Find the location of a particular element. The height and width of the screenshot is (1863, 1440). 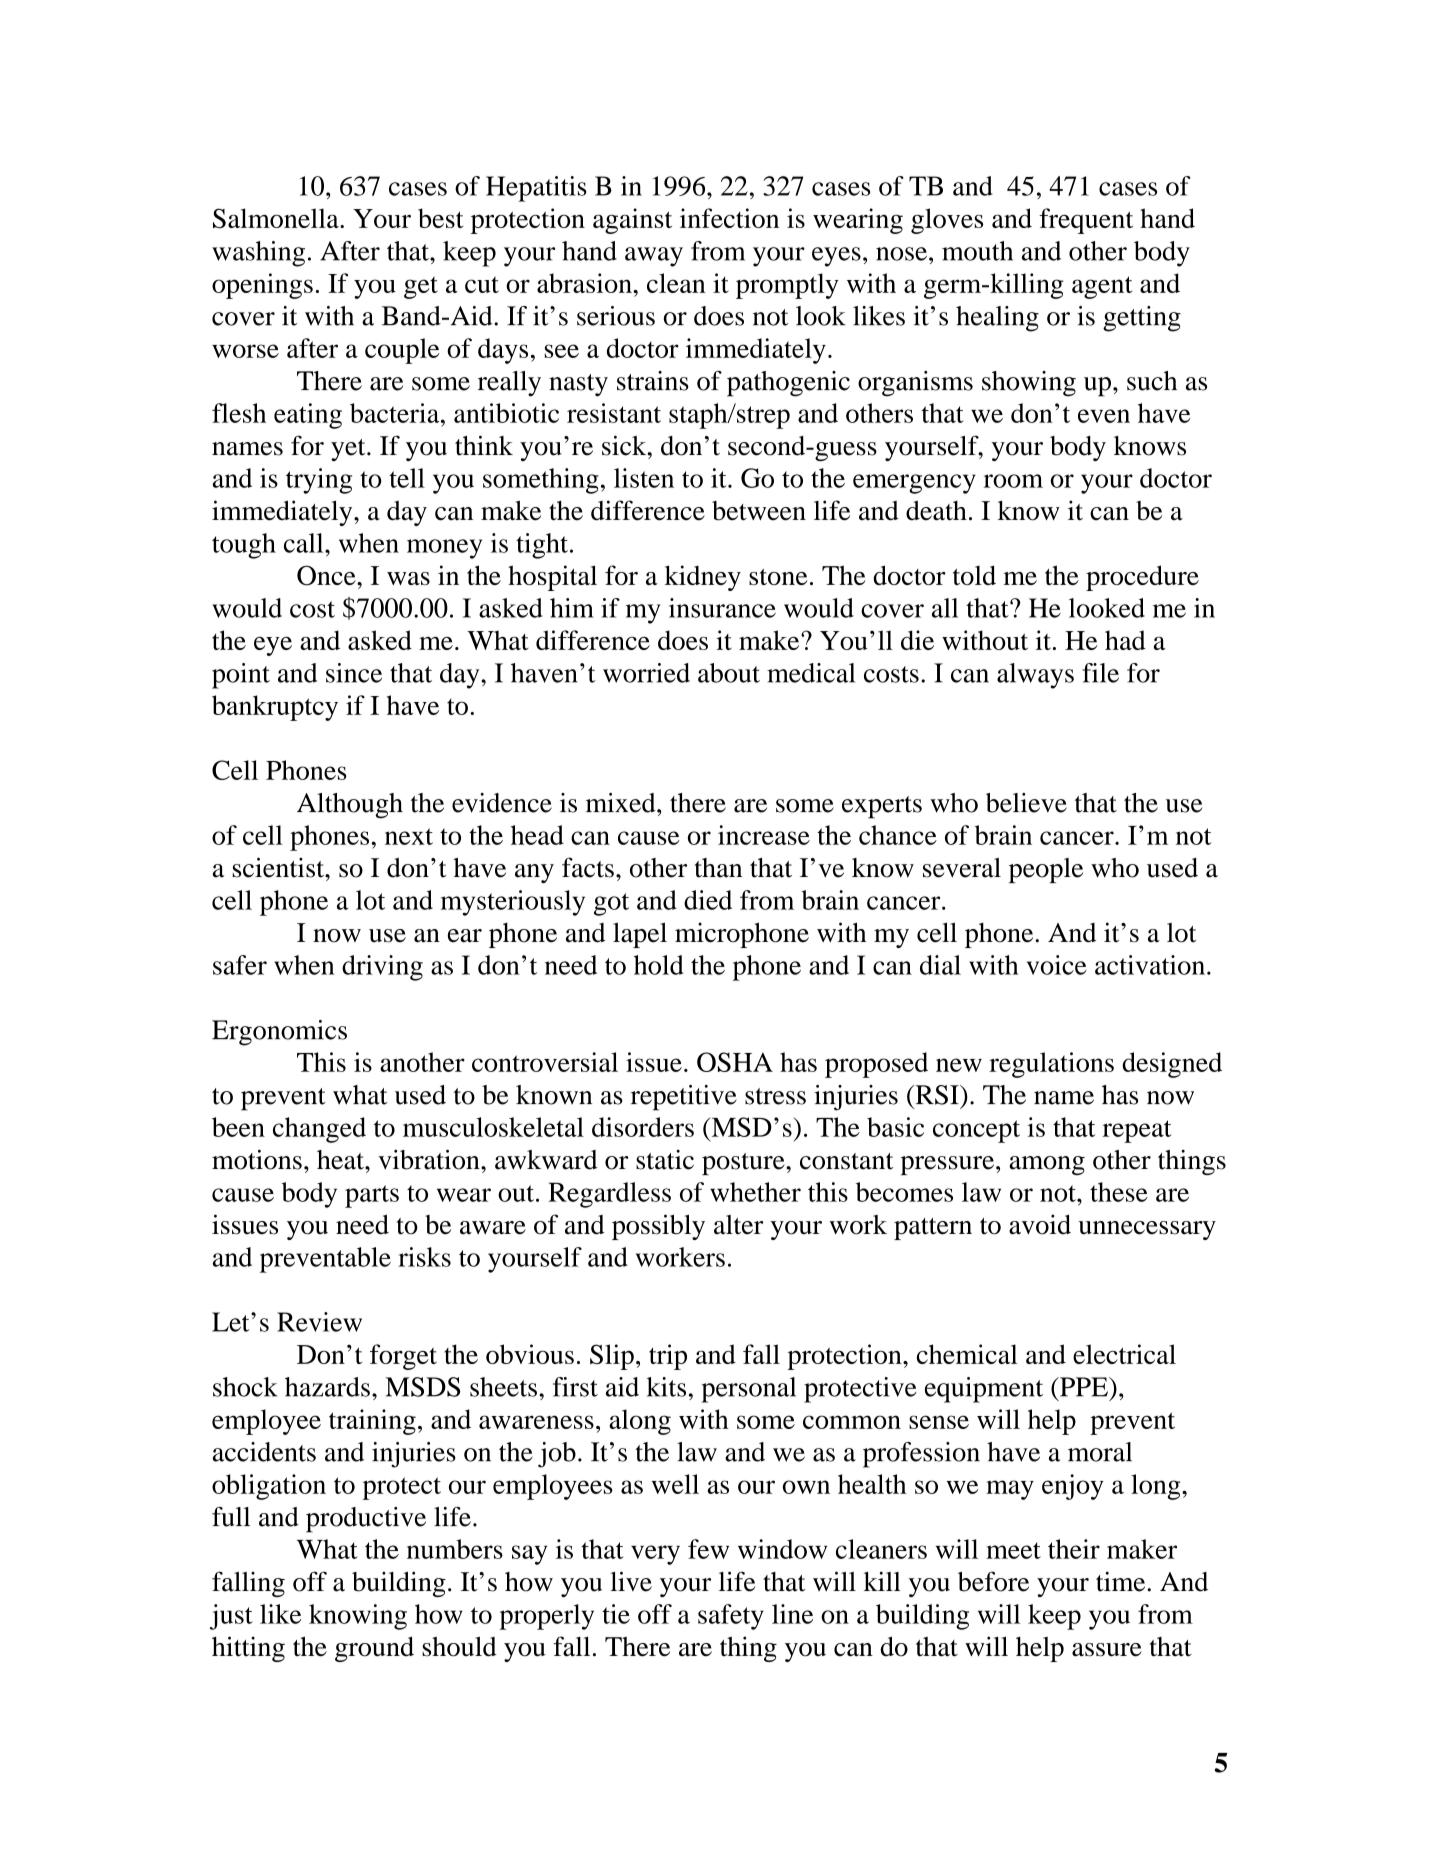

died is located at coordinates (708, 900).
